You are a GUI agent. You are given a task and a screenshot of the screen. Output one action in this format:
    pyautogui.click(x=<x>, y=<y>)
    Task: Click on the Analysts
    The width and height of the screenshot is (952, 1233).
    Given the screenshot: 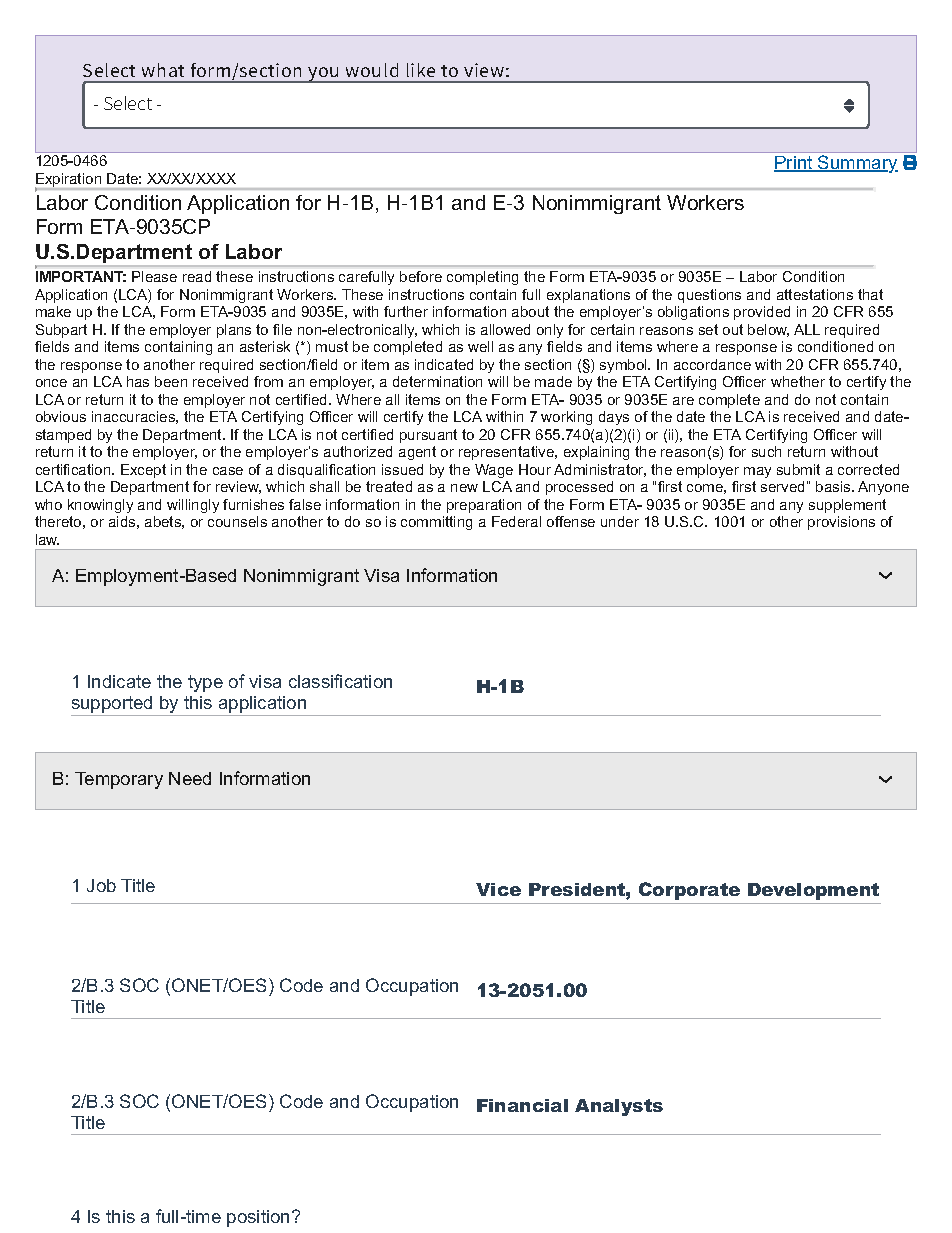 What is the action you would take?
    pyautogui.click(x=619, y=1107)
